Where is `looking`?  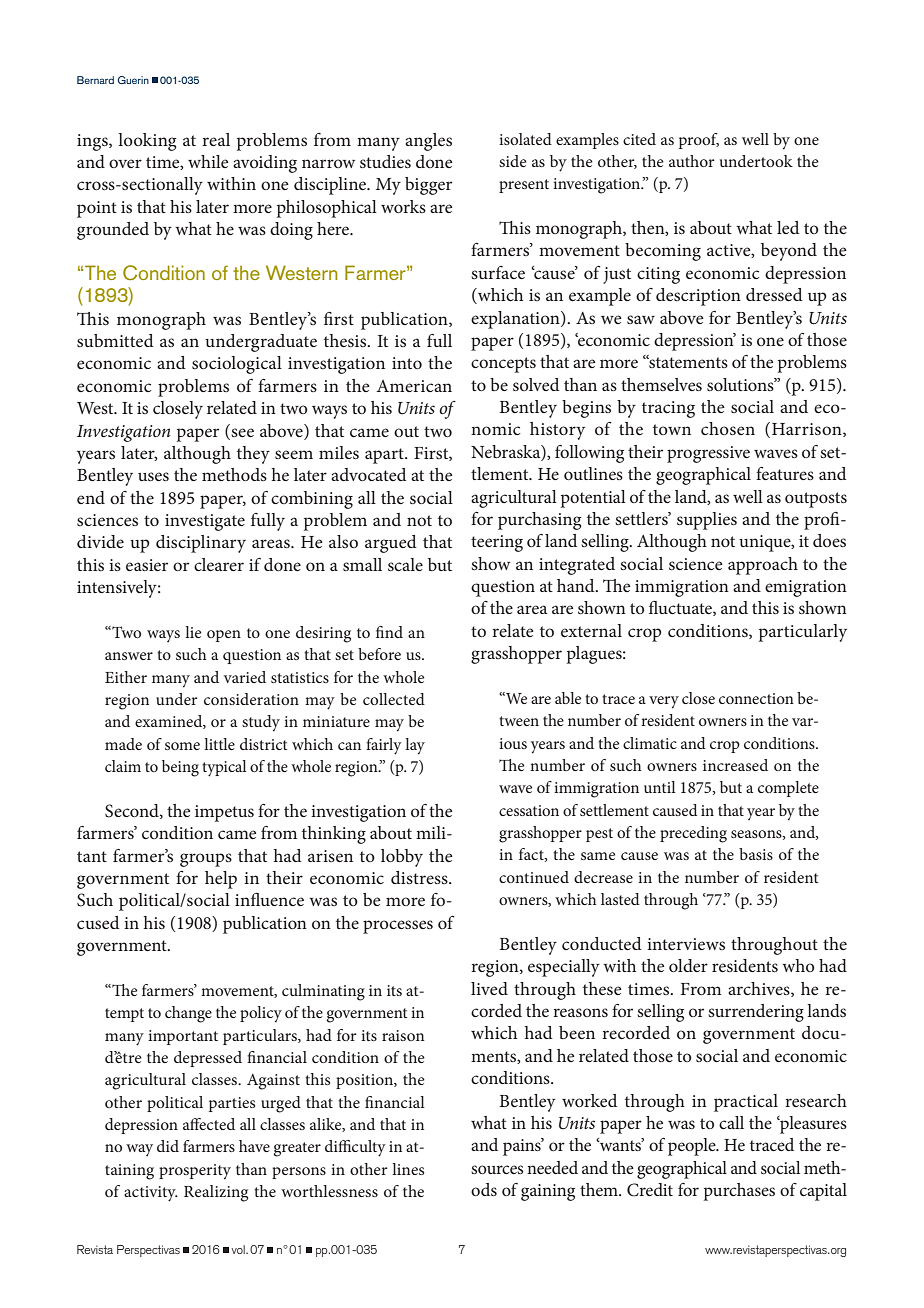
looking is located at coordinates (147, 142).
